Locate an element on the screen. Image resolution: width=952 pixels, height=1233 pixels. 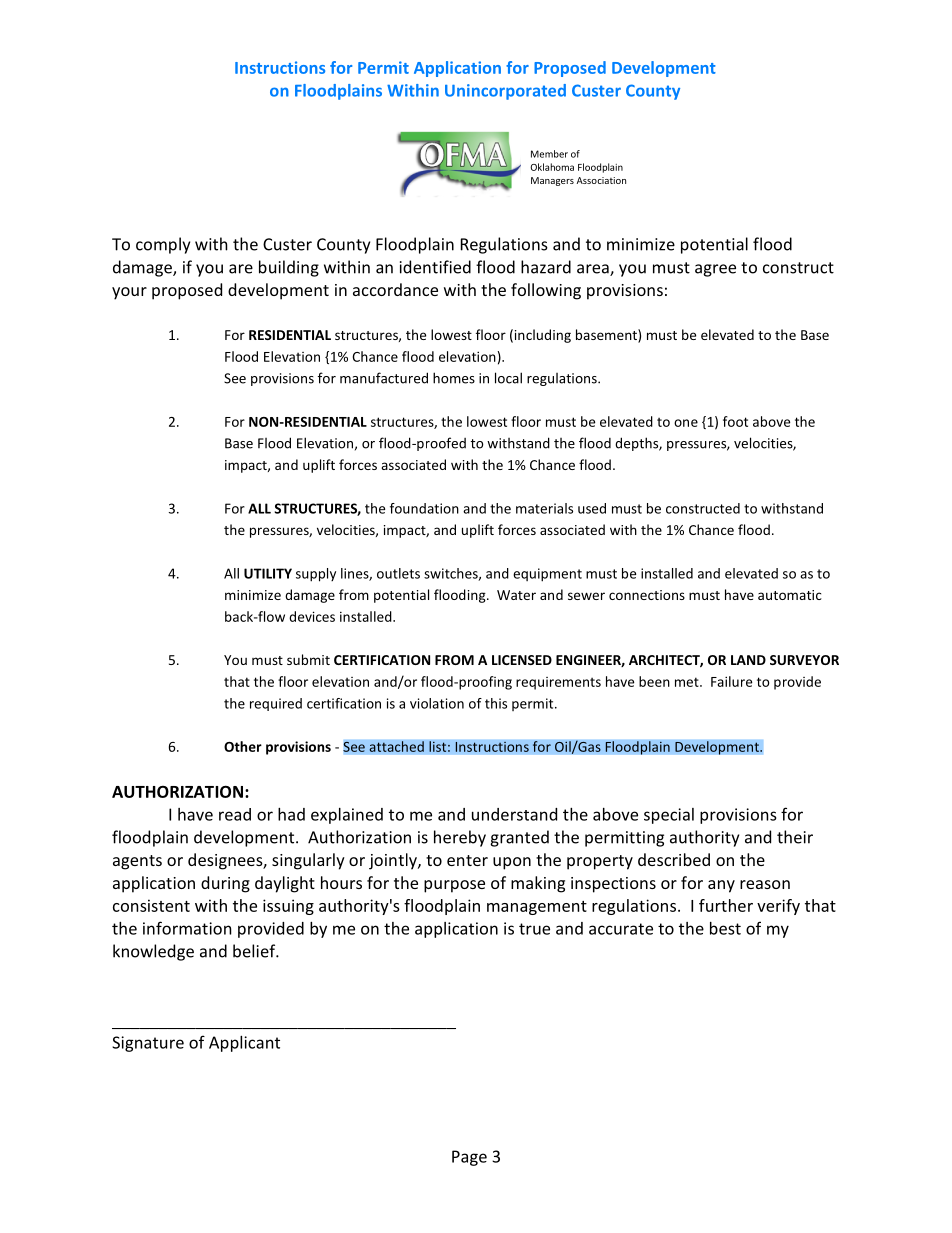
LAND is located at coordinates (748, 660).
